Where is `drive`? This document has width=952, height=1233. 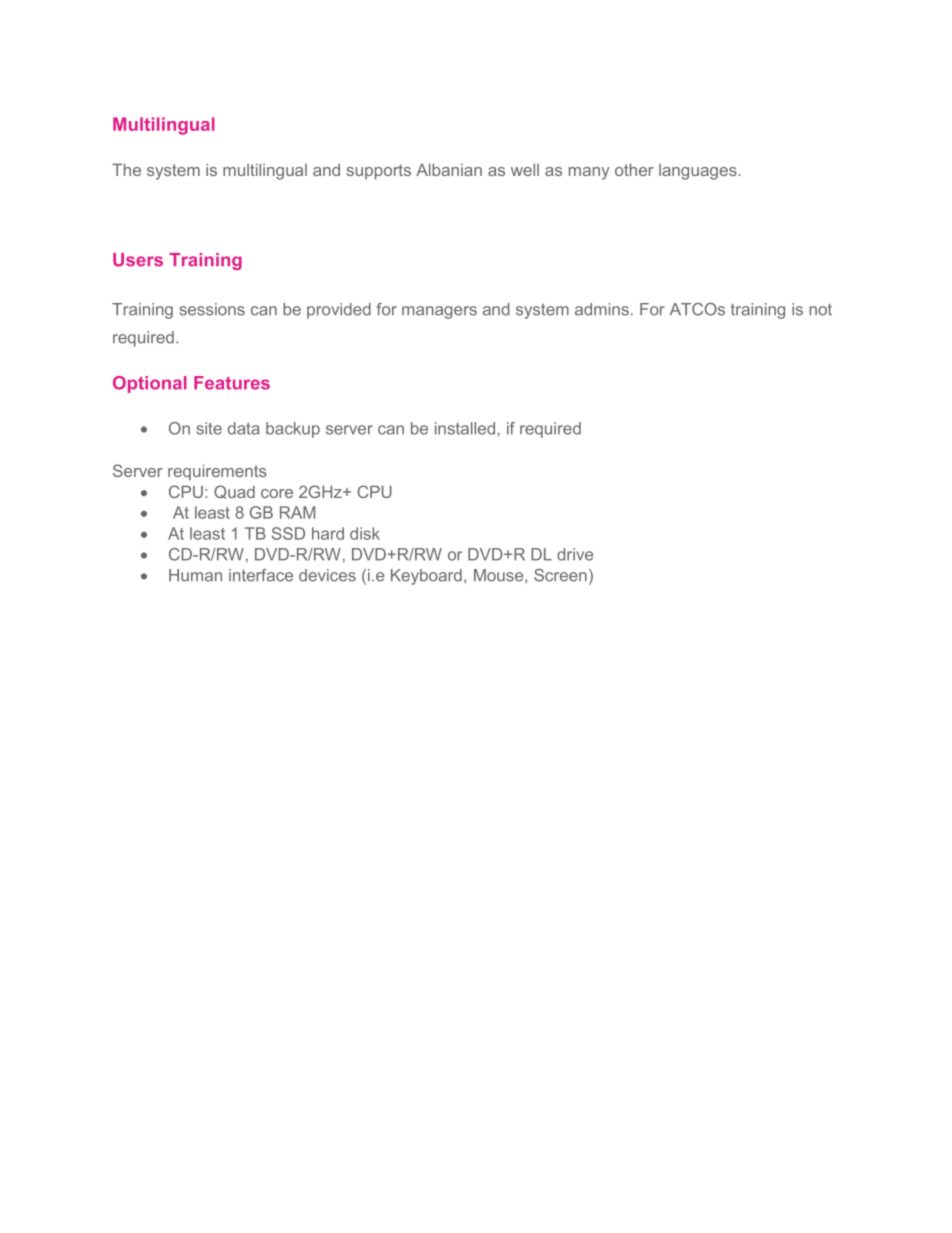
drive is located at coordinates (575, 554).
